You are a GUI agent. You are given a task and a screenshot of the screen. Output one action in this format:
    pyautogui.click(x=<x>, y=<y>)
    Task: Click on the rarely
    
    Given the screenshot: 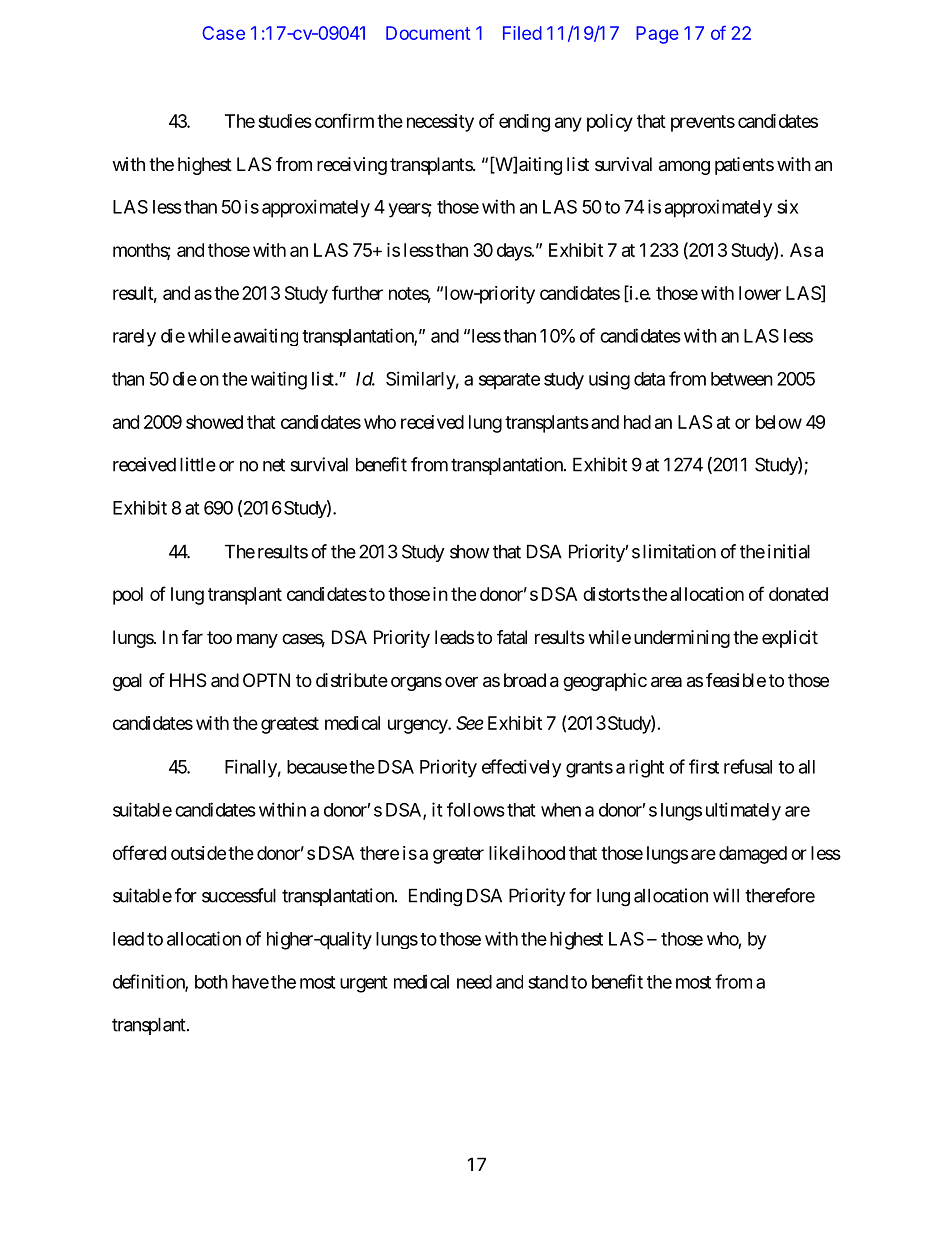 What is the action you would take?
    pyautogui.click(x=134, y=338)
